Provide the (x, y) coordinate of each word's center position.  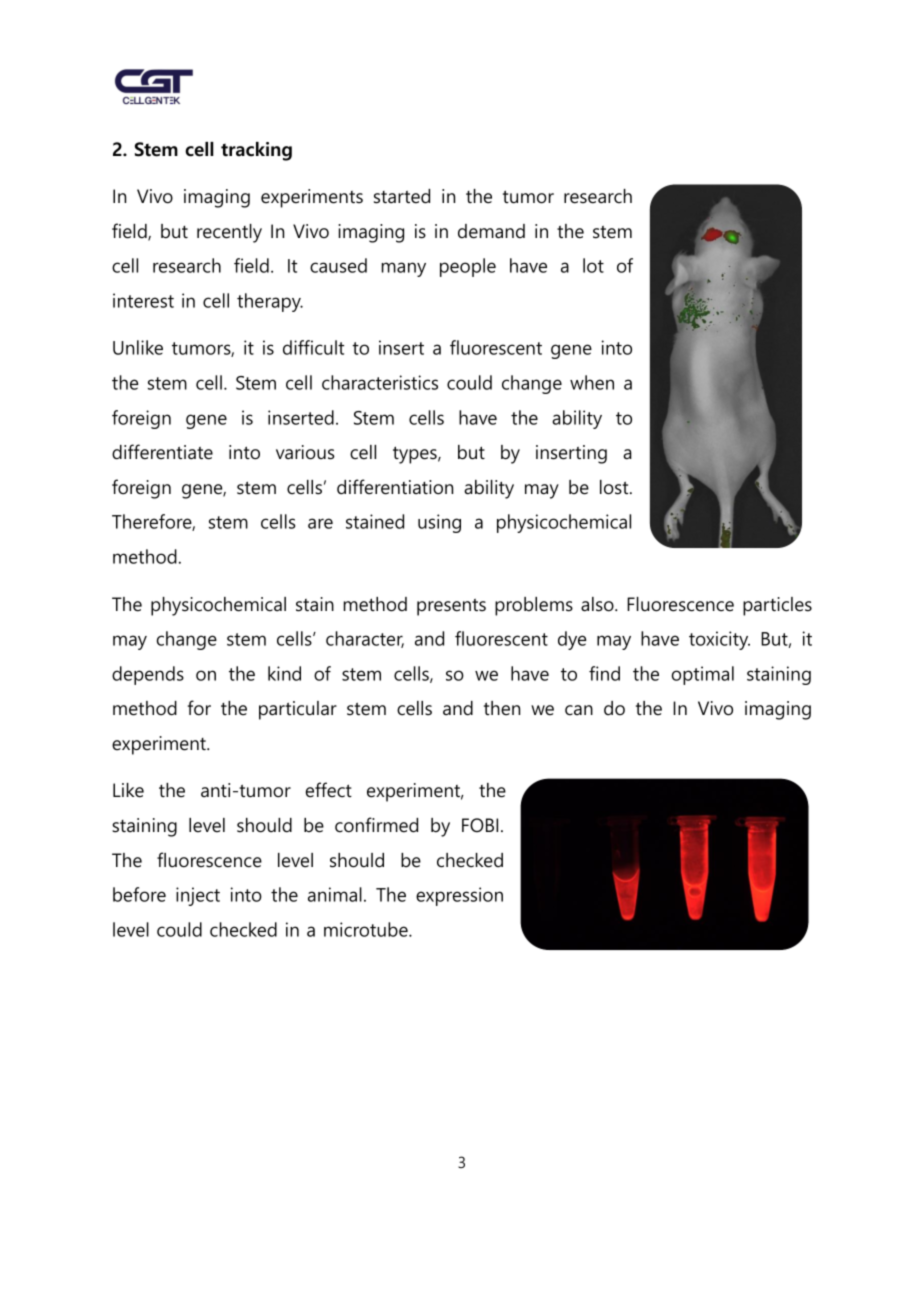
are (320, 523)
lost (615, 487)
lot (593, 265)
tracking (256, 151)
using (439, 523)
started (402, 196)
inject (198, 896)
